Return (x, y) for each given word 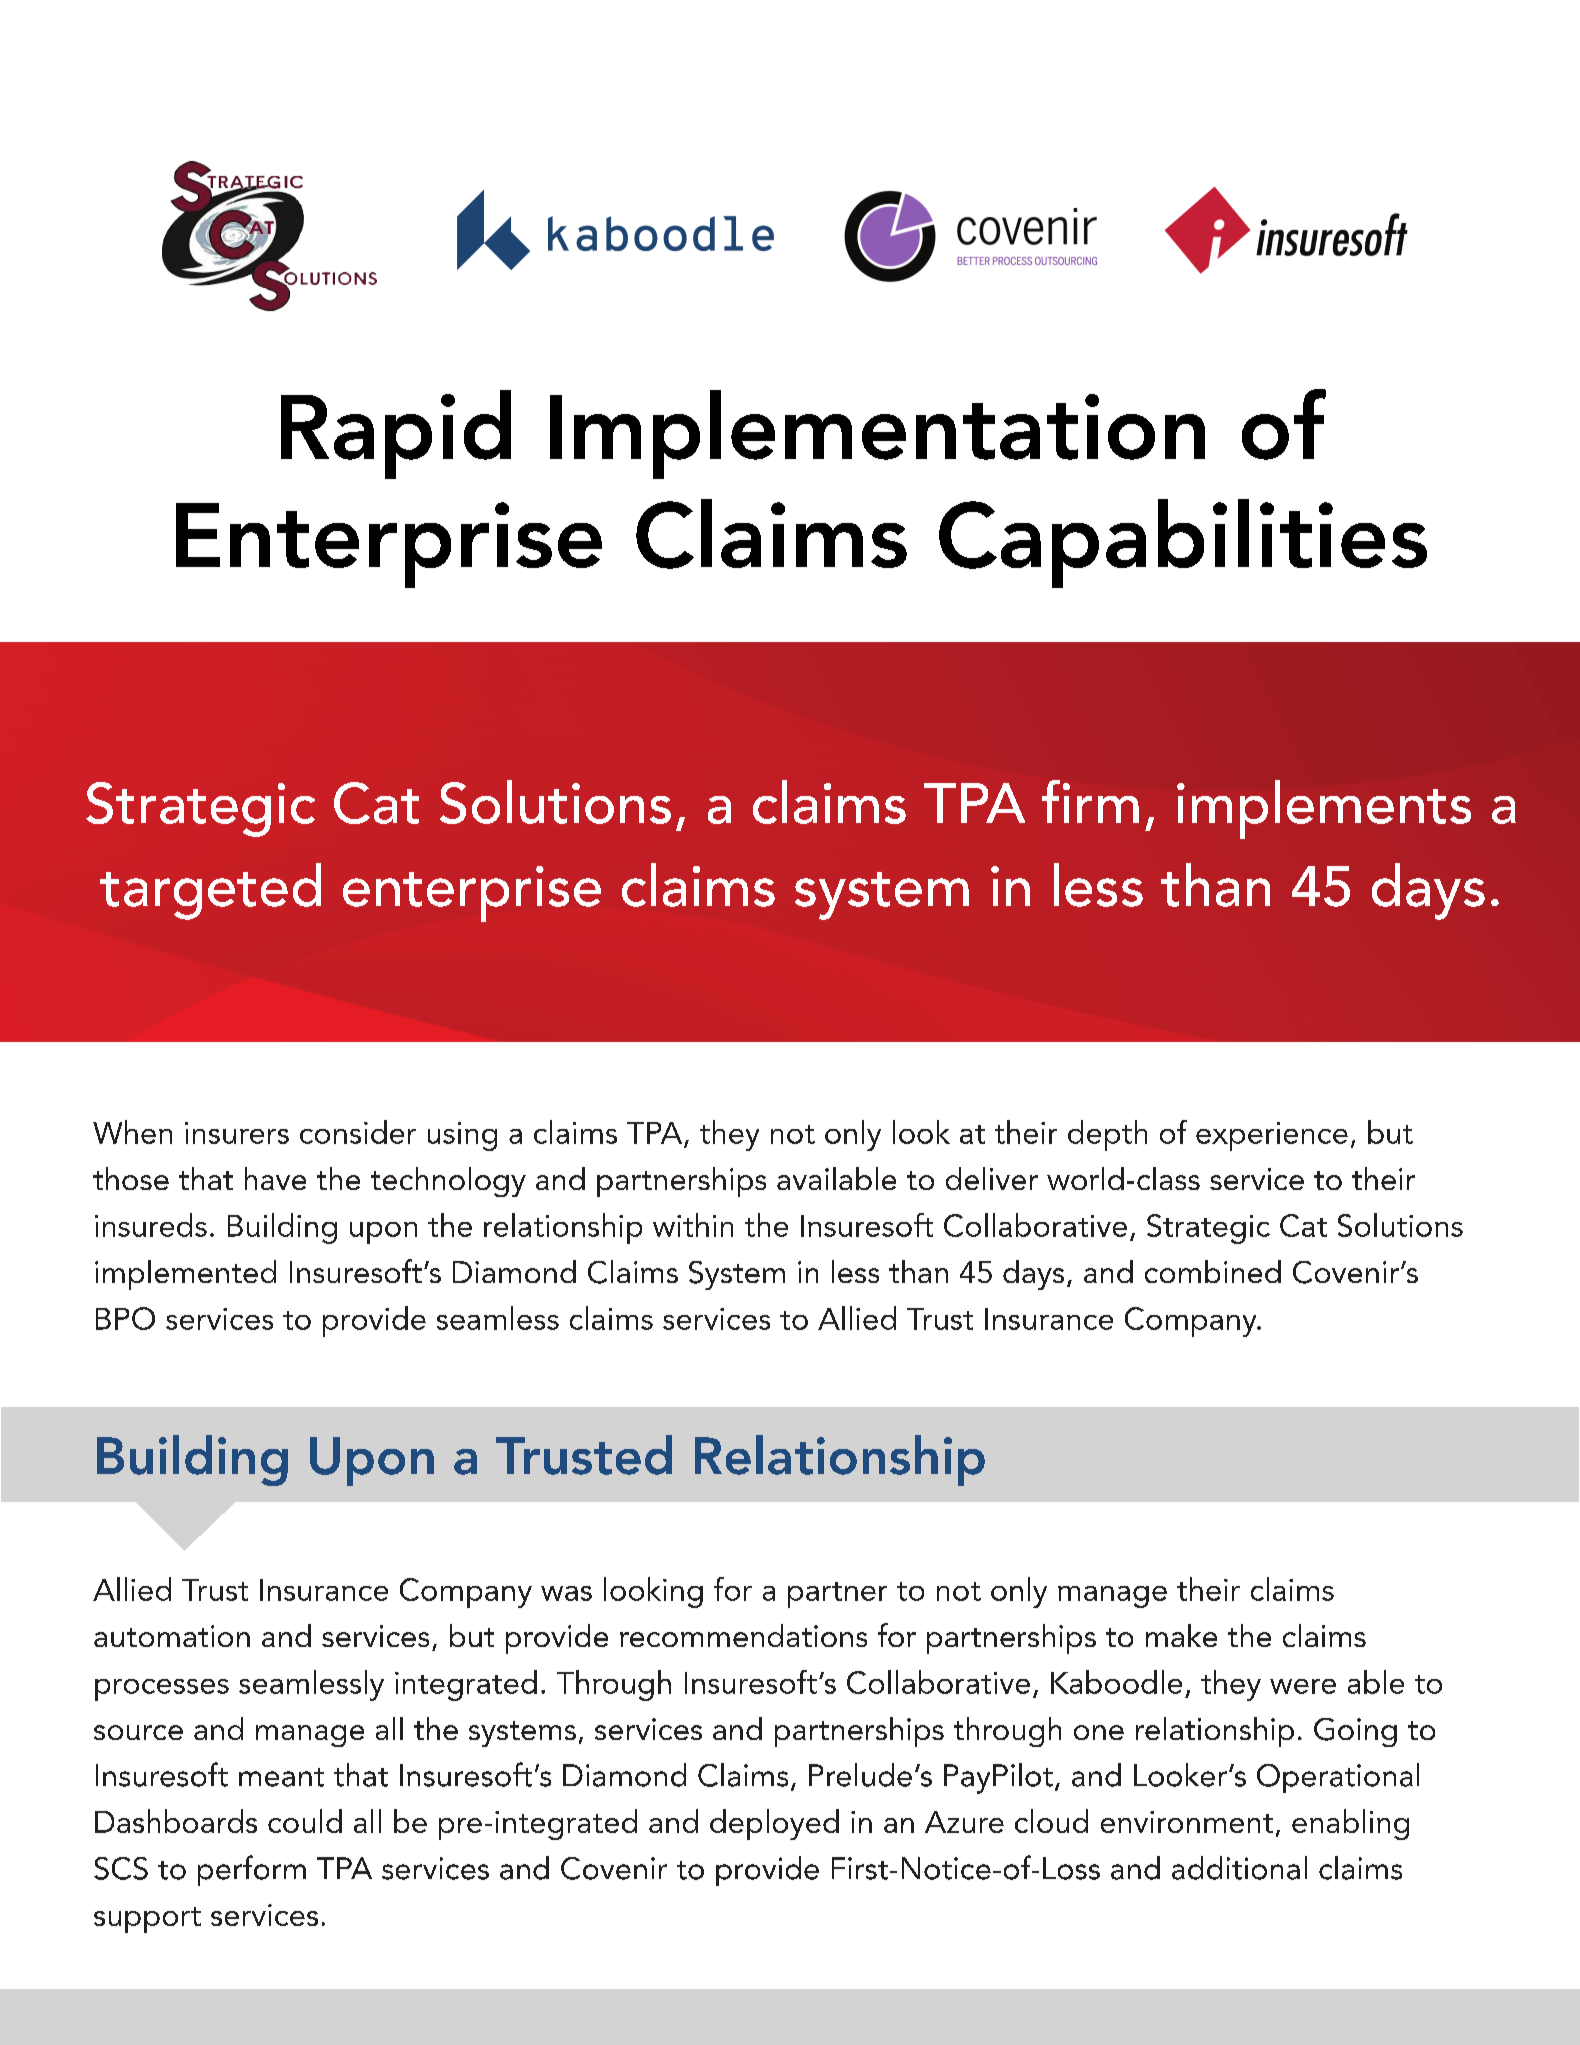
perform (252, 1870)
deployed (774, 1824)
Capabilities (1183, 543)
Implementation (877, 434)
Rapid (396, 434)
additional (1239, 1868)
